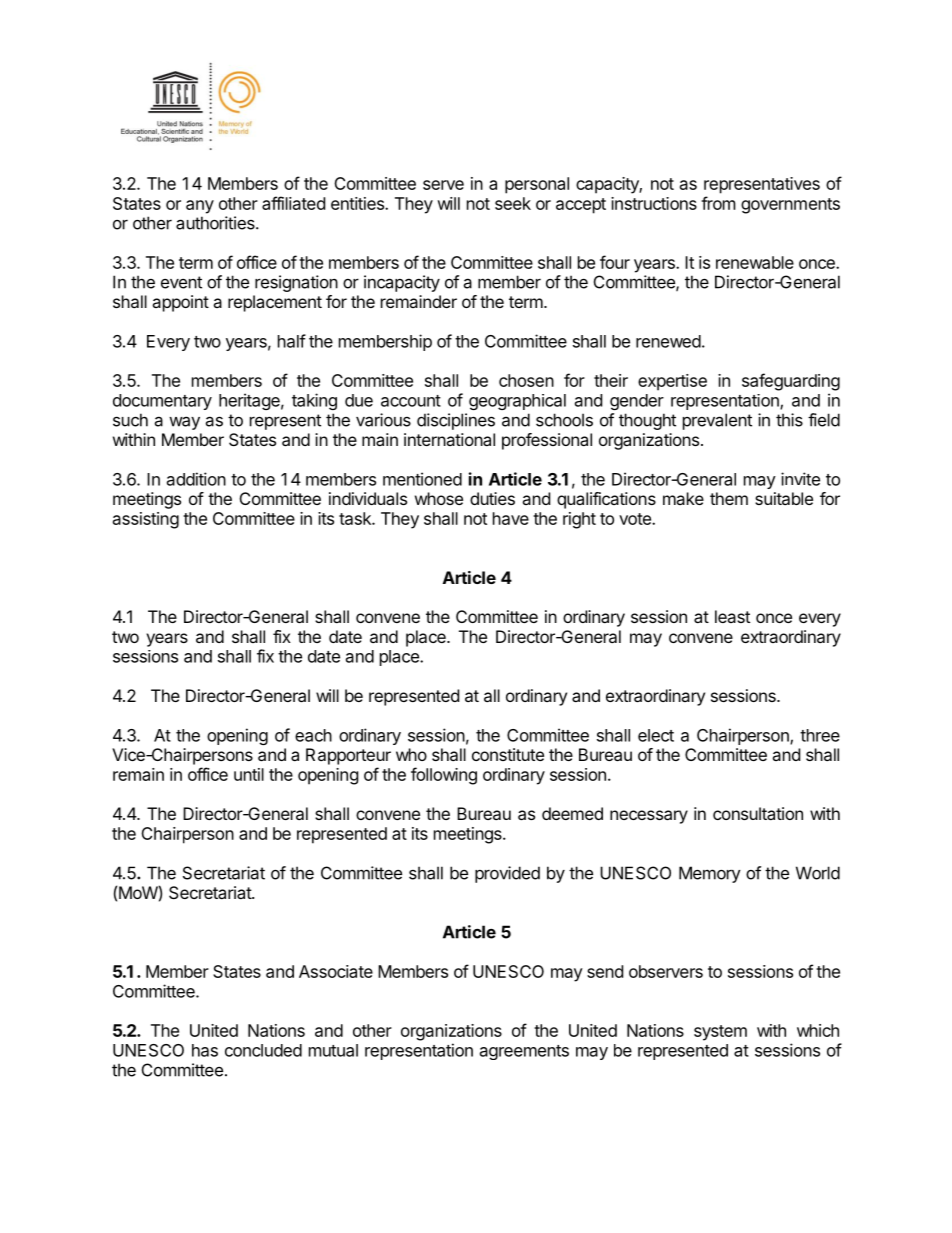 This screenshot has height=1233, width=952. What do you see at coordinates (526, 380) in the screenshot?
I see `chosen` at bounding box center [526, 380].
